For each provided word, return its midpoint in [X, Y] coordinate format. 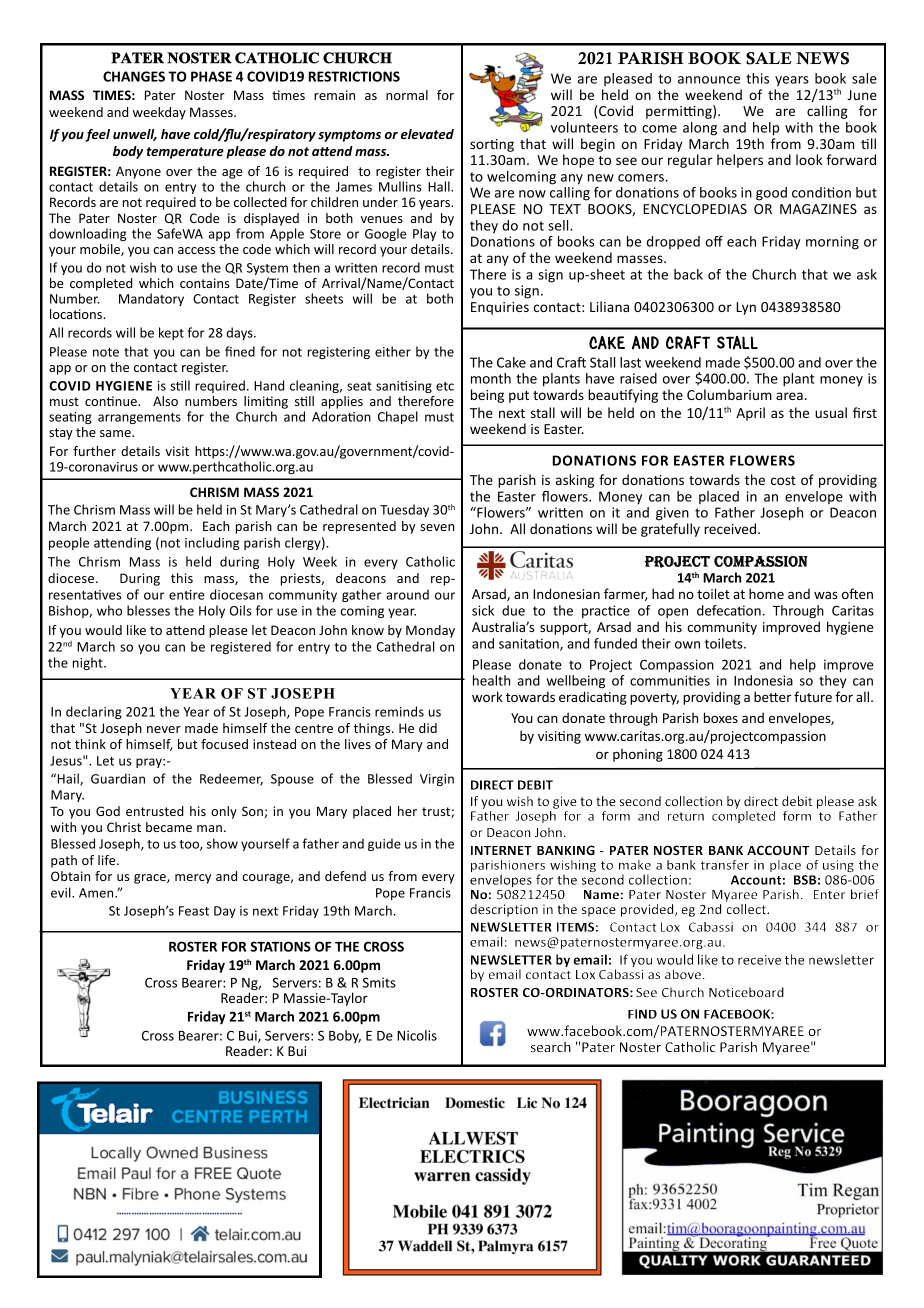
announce [709, 80]
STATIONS [280, 946]
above [683, 974]
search [551, 1046]
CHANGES [134, 76]
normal [407, 95]
